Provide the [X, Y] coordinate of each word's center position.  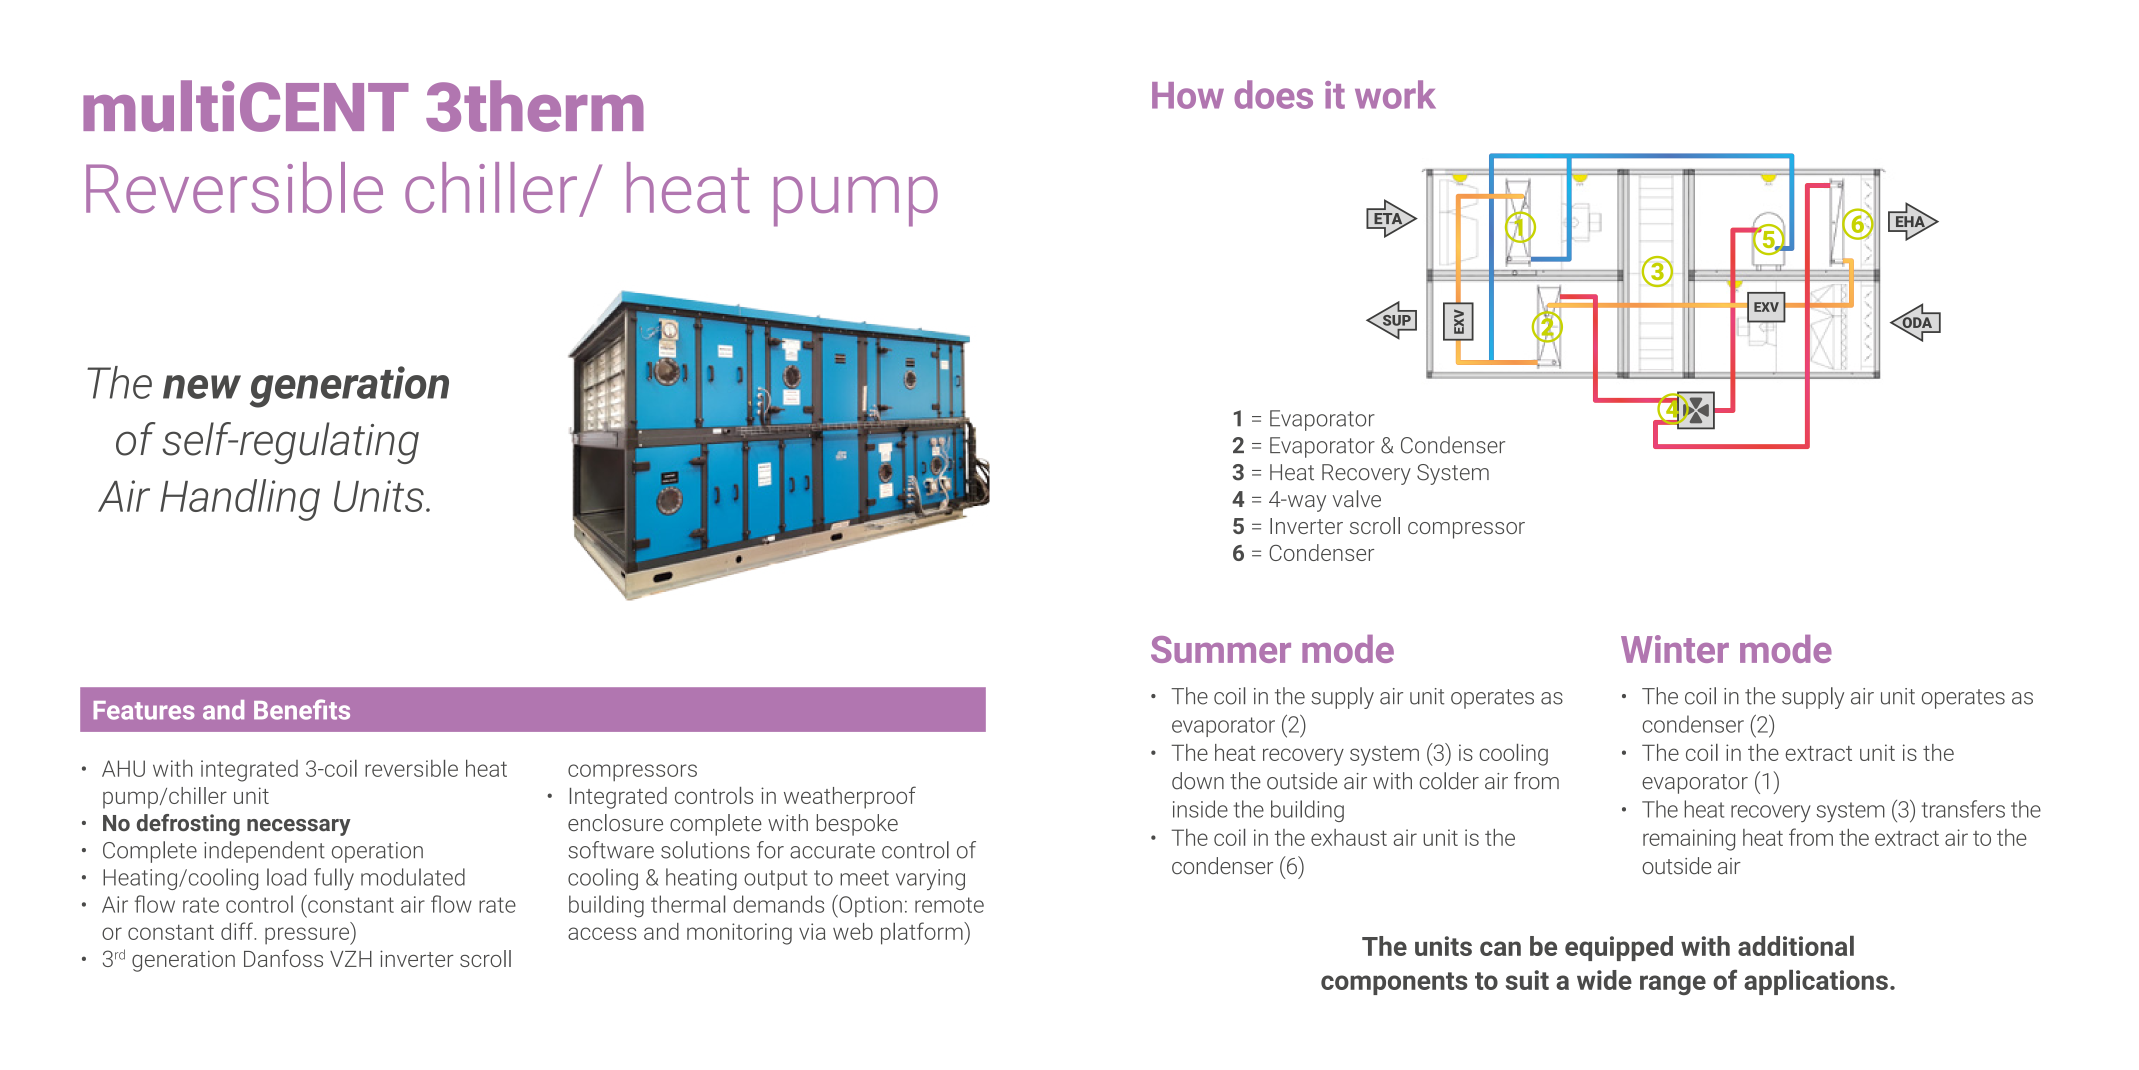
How [1188, 95]
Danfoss [283, 958]
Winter [1675, 649]
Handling [240, 500]
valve [1357, 499]
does [1273, 94]
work [1395, 94]
